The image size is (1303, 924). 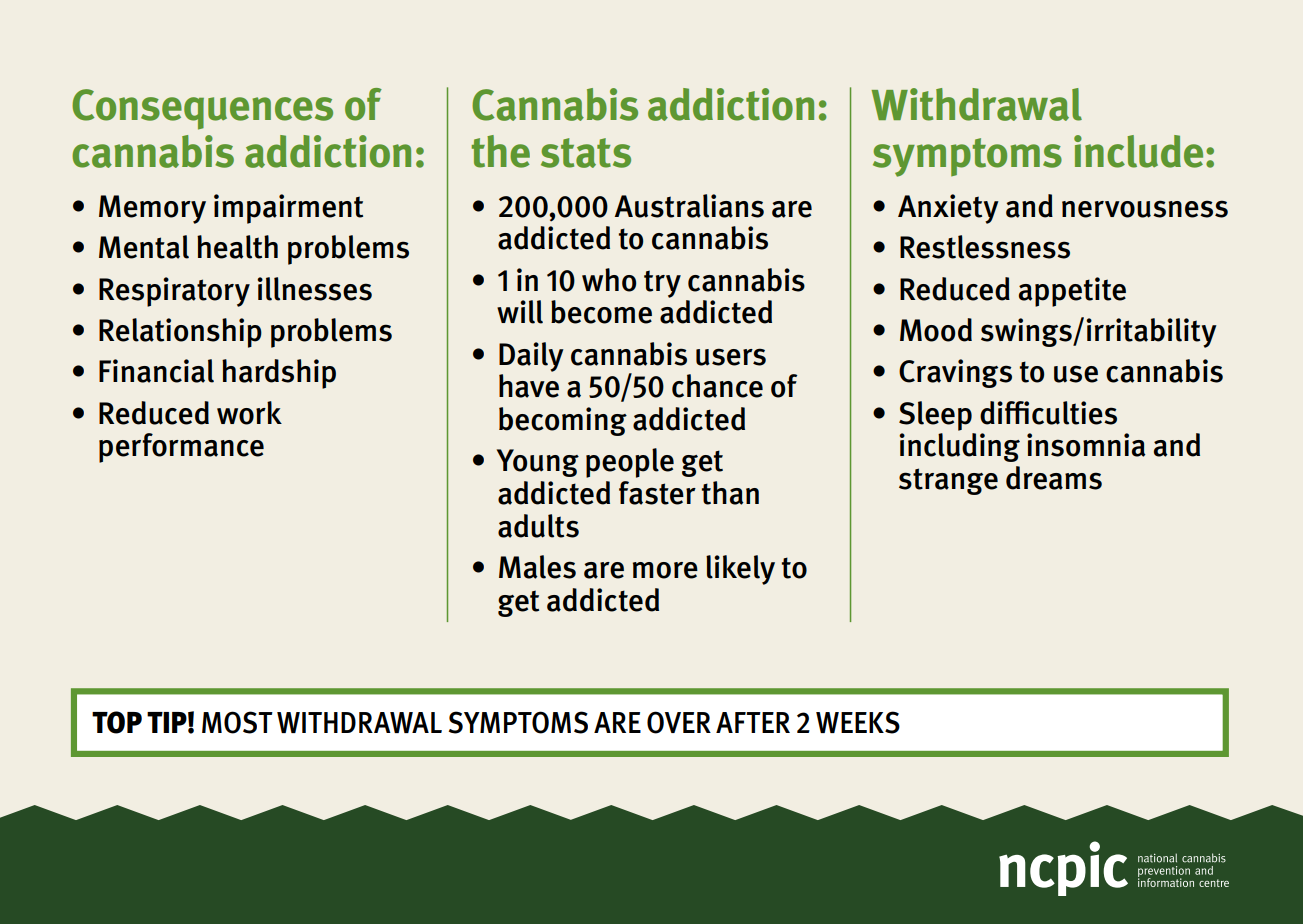 I want to click on more, so click(x=665, y=570).
